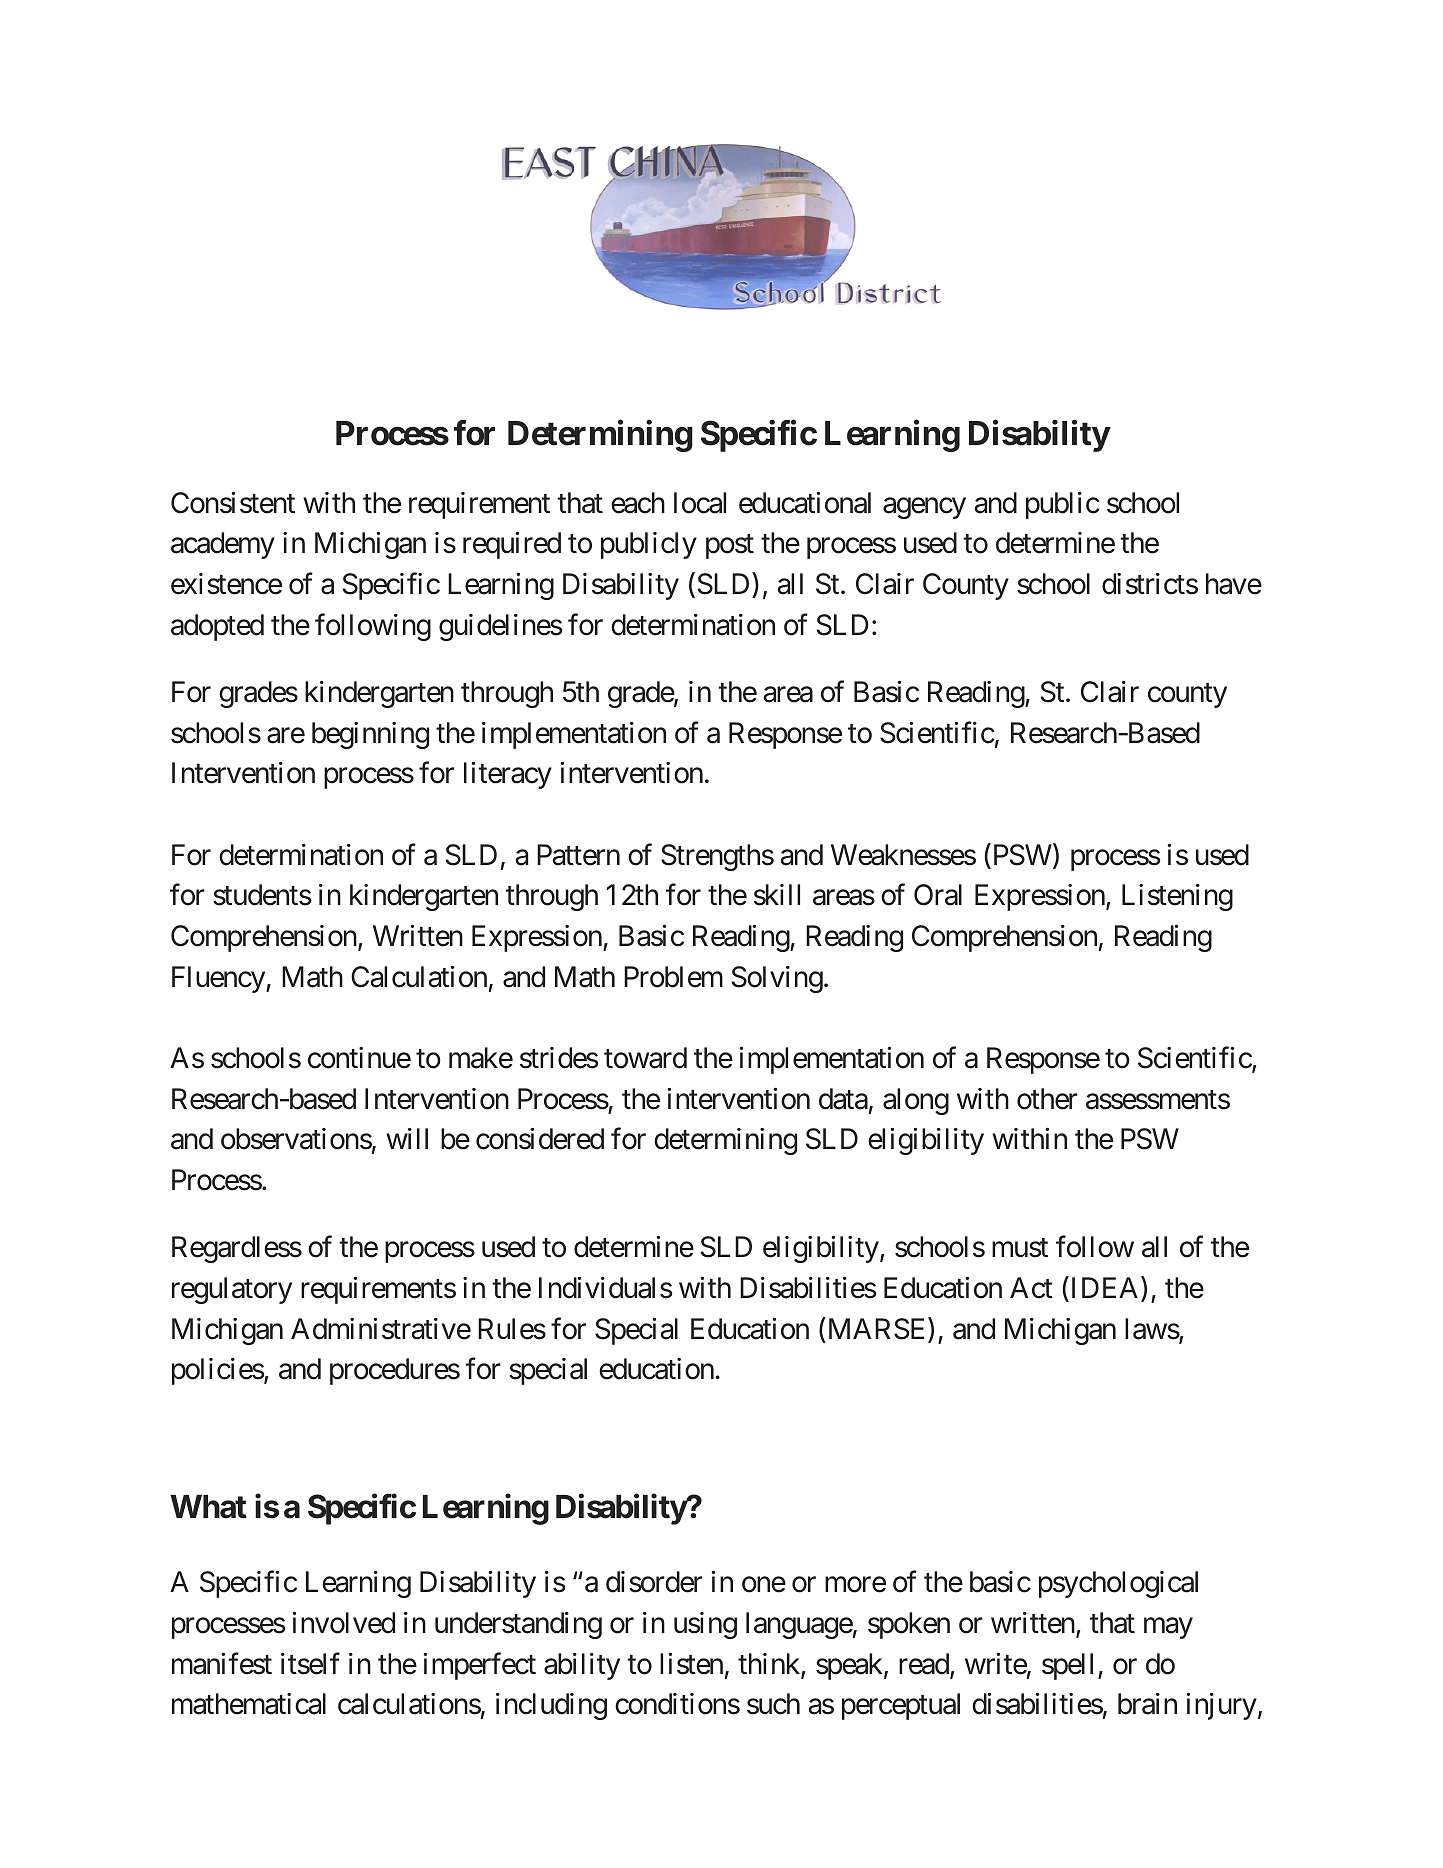 This page has width=1443, height=1868. I want to click on academy, so click(223, 545).
